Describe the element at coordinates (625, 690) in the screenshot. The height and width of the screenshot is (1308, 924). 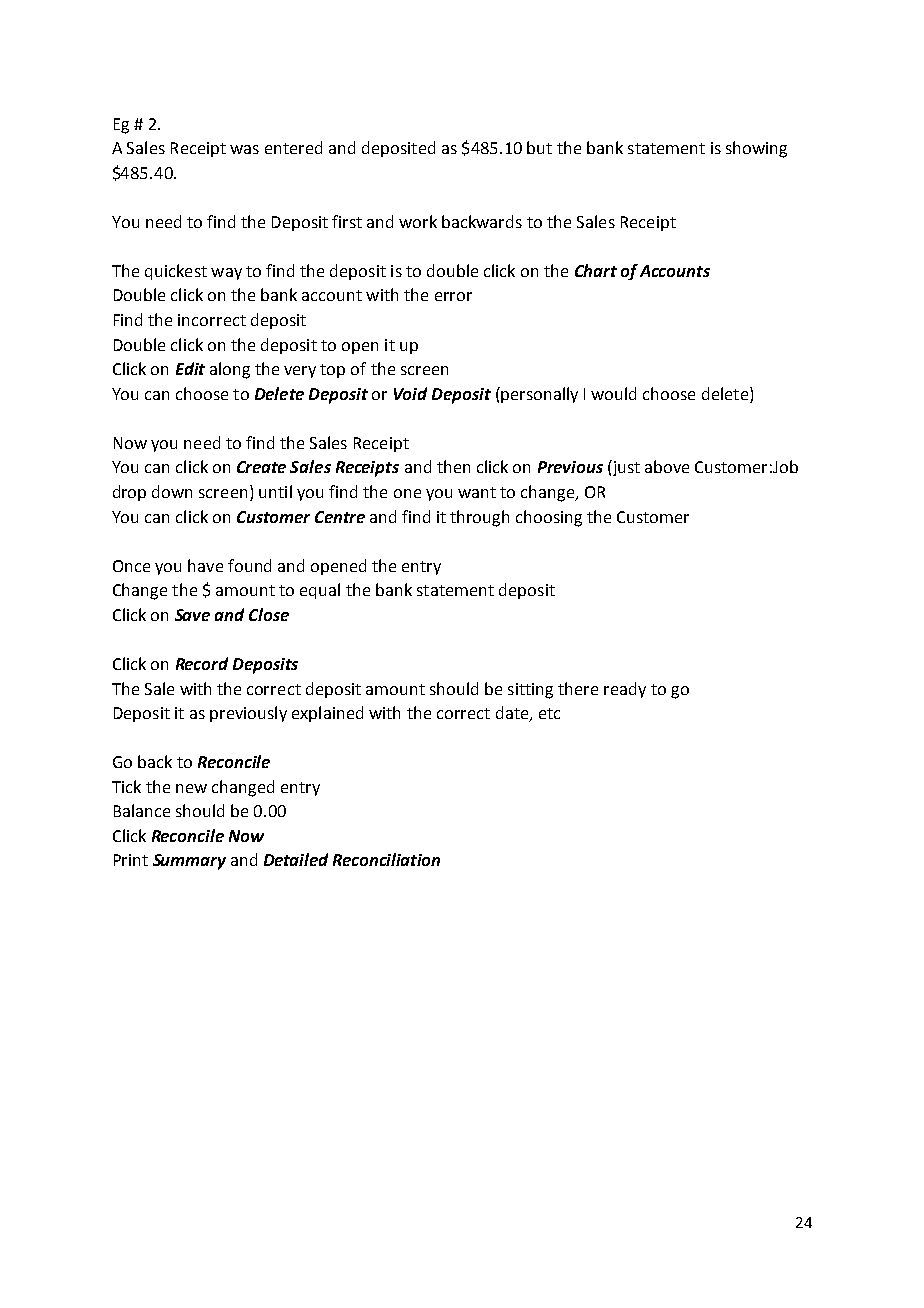
I see `ready` at that location.
